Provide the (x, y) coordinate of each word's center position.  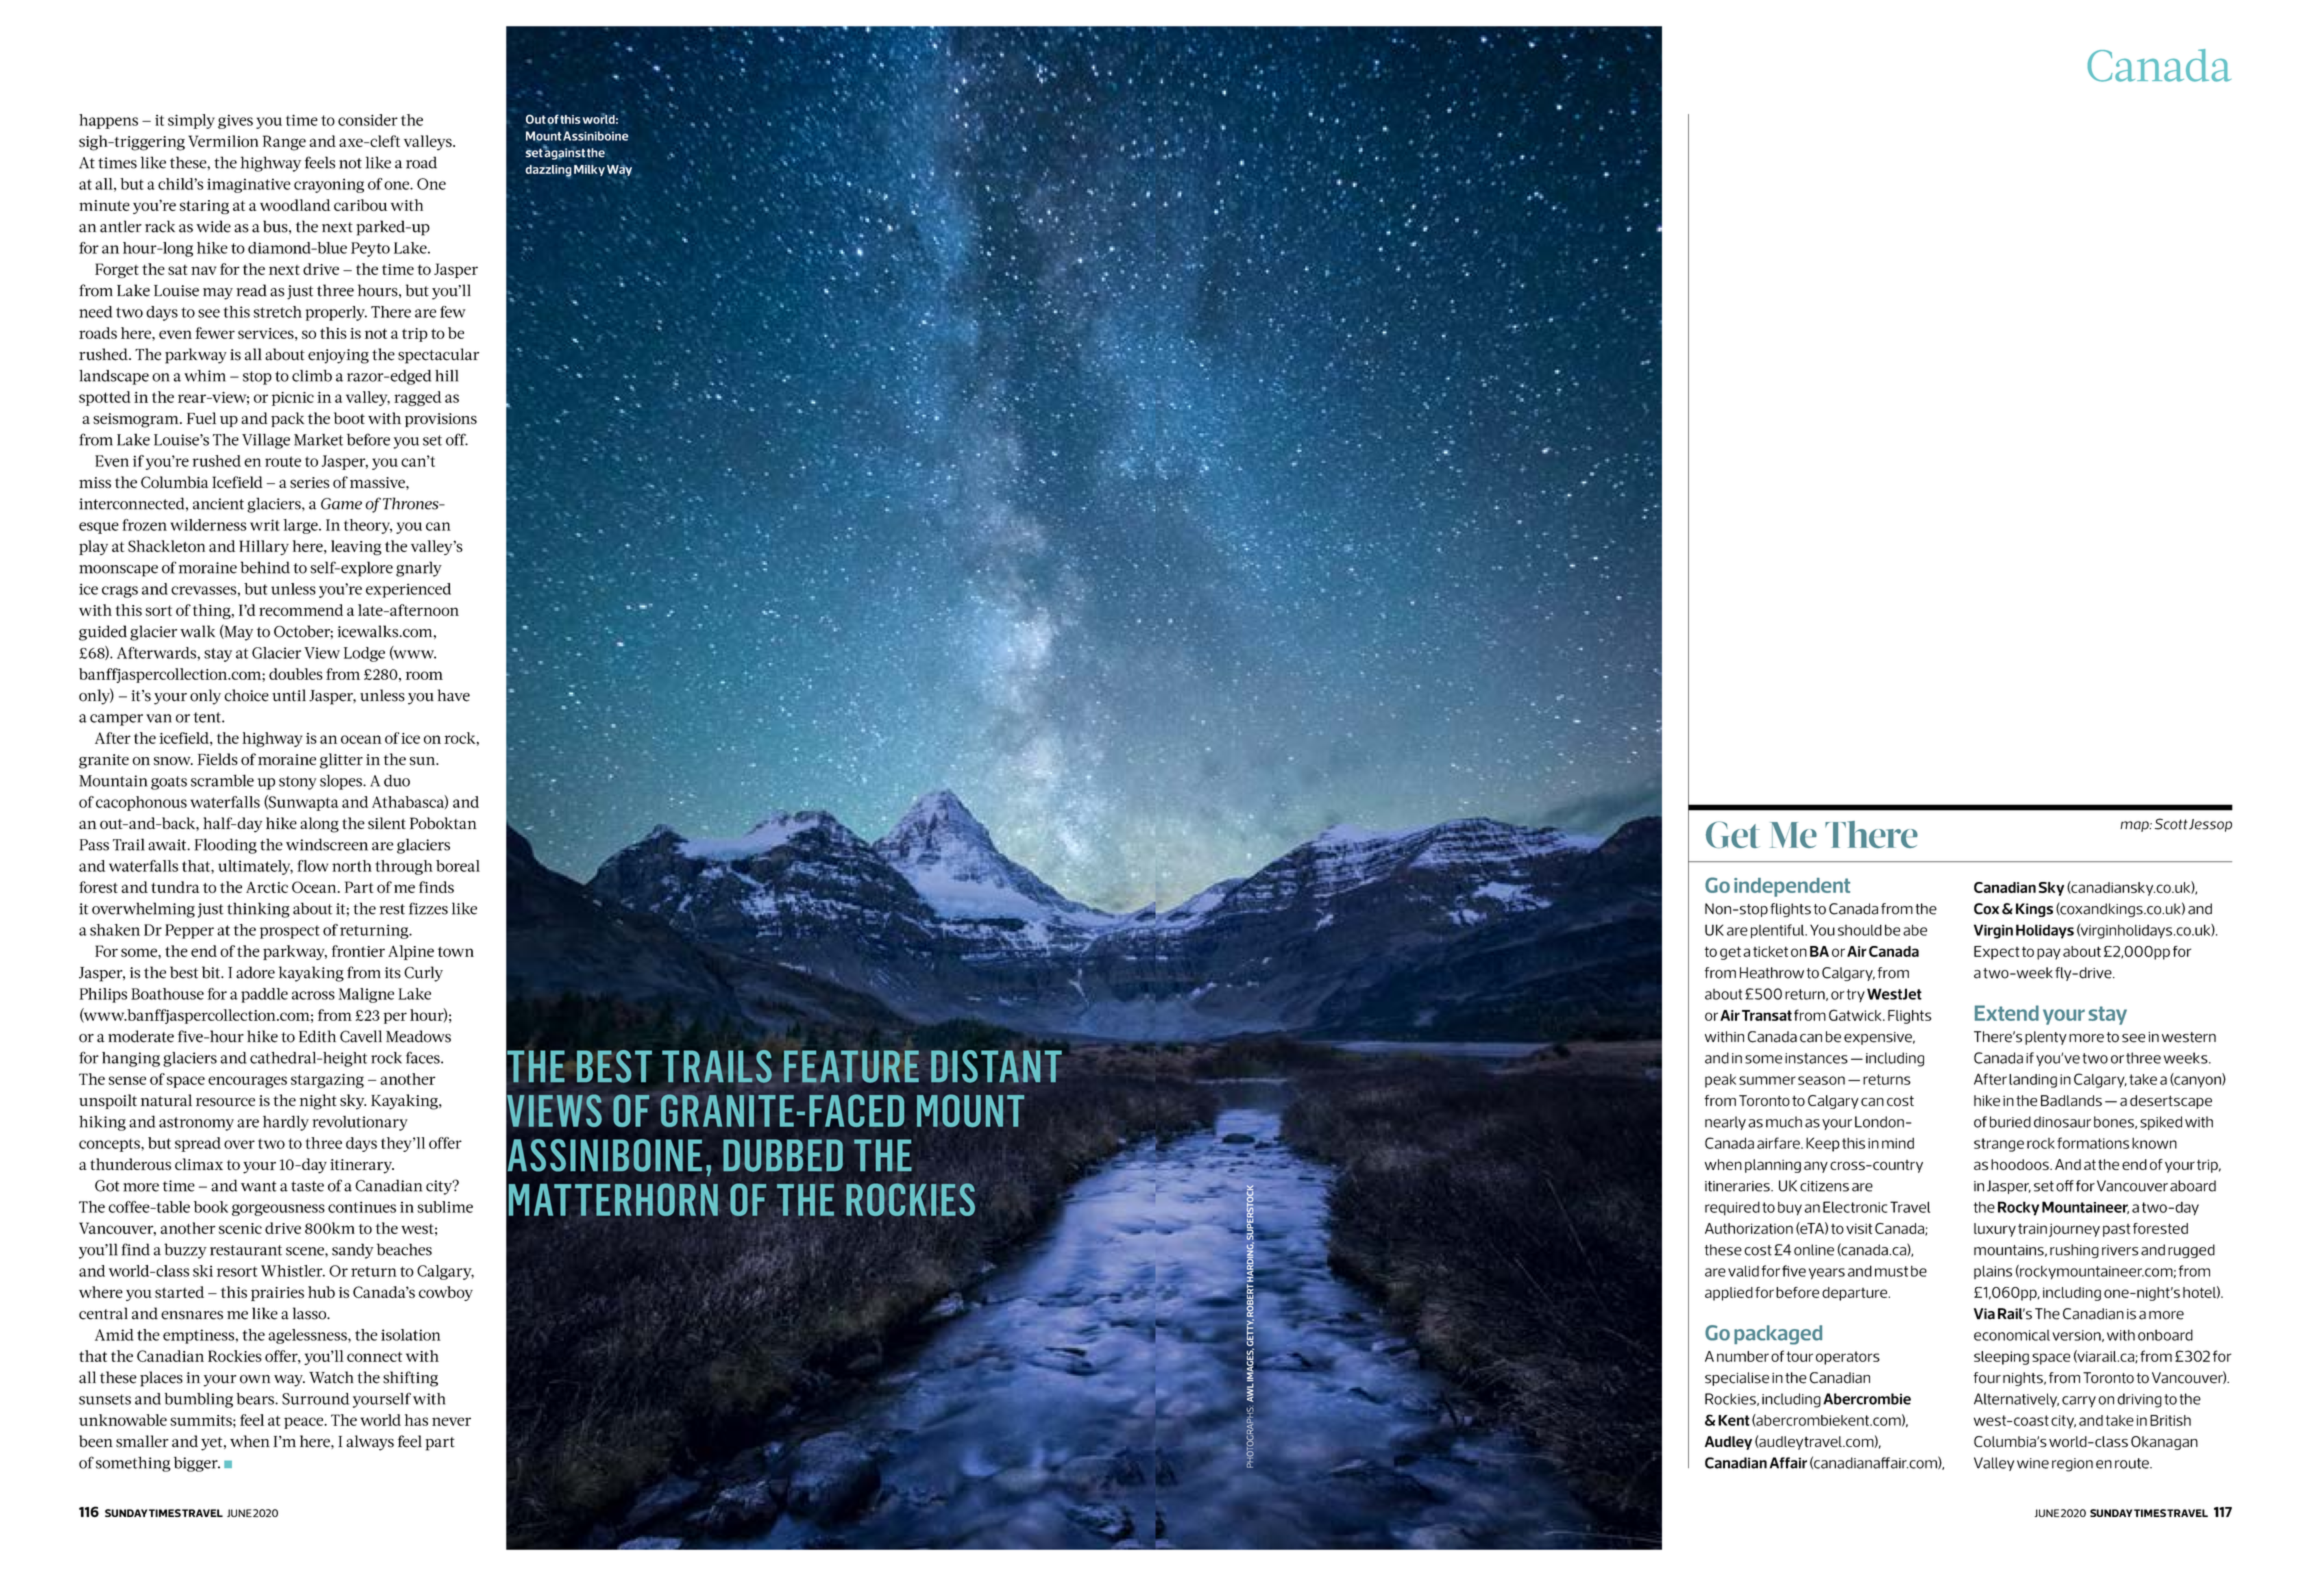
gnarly (419, 569)
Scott (2171, 824)
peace (305, 1423)
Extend (2007, 1013)
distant (996, 1066)
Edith (317, 1036)
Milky (589, 170)
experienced (408, 590)
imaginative (249, 185)
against (564, 153)
